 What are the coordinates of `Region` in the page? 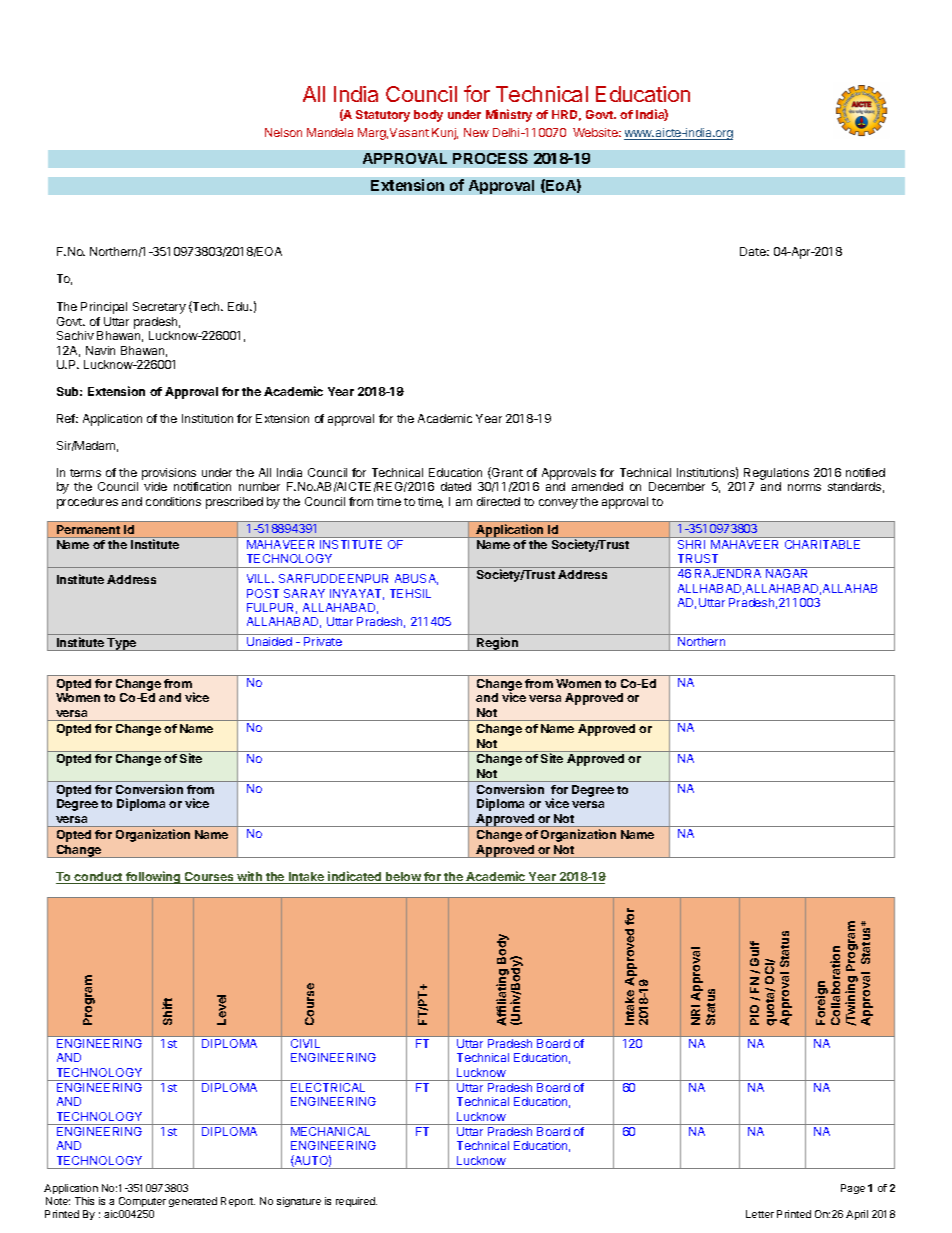 It's located at (497, 644).
